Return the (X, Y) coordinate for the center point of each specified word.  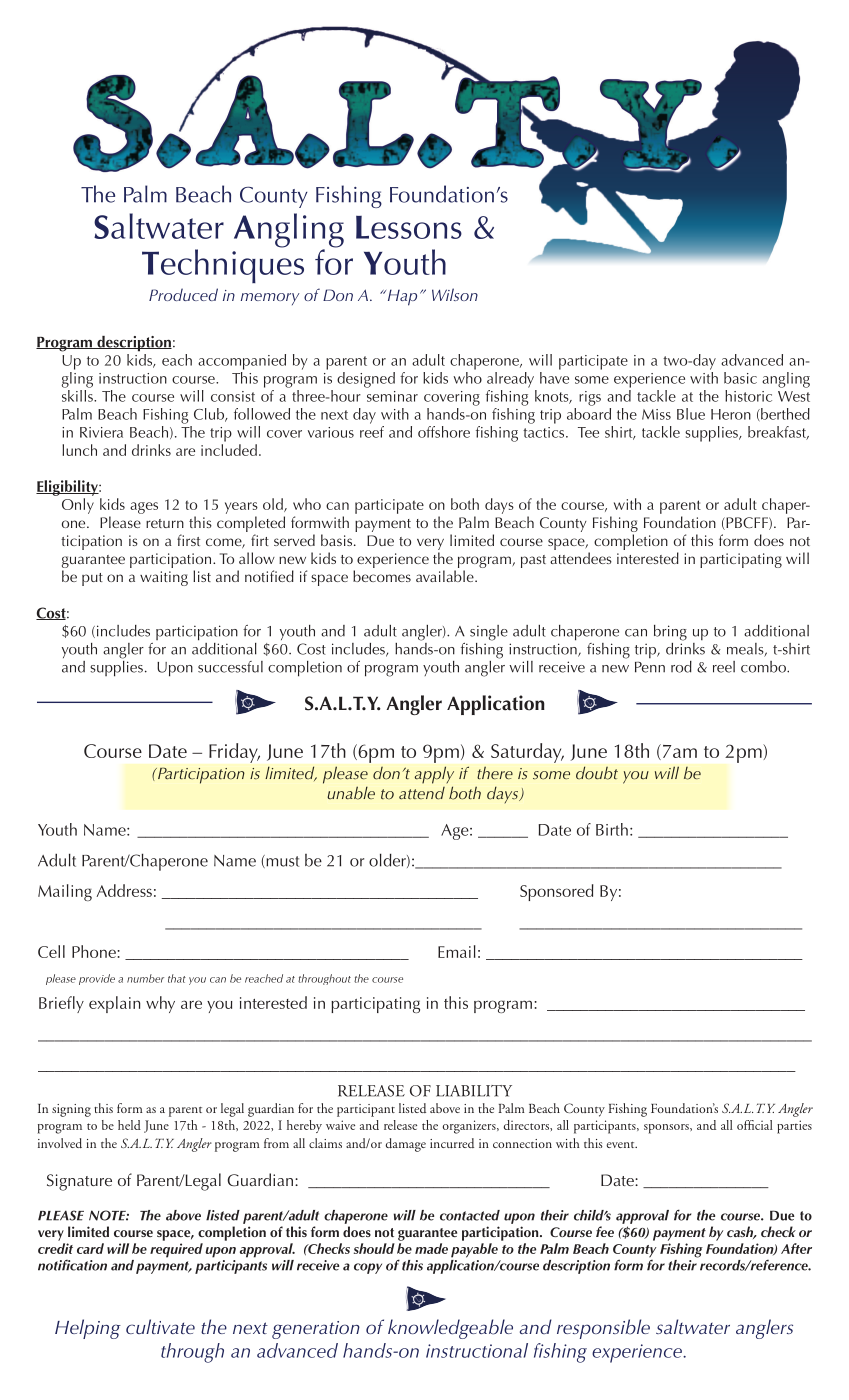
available (446, 576)
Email (457, 951)
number (145, 978)
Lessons (409, 227)
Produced (183, 294)
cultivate (160, 1326)
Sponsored (557, 892)
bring (670, 633)
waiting (164, 578)
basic (740, 378)
